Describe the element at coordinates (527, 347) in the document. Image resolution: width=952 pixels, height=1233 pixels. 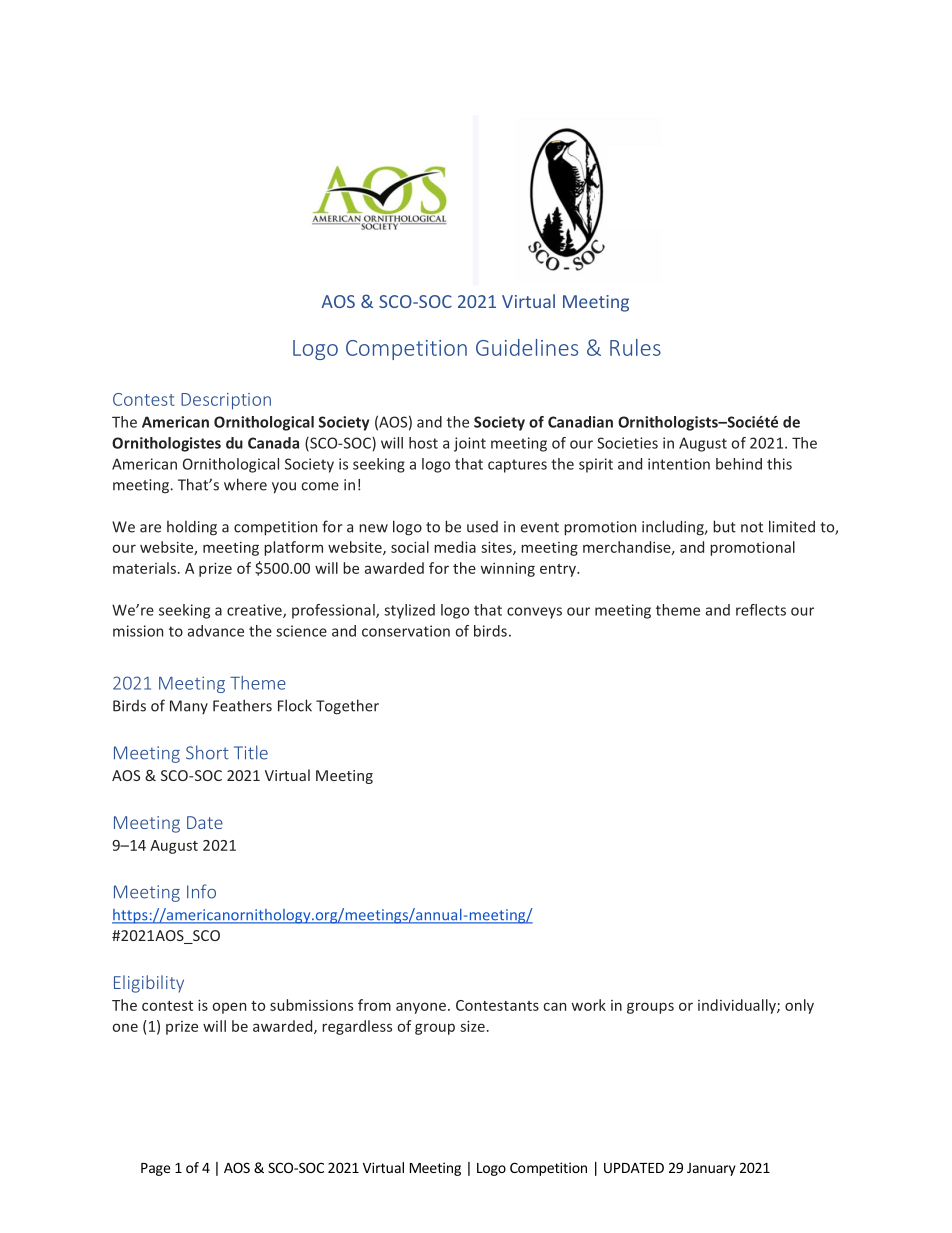
I see `Guidelines` at that location.
